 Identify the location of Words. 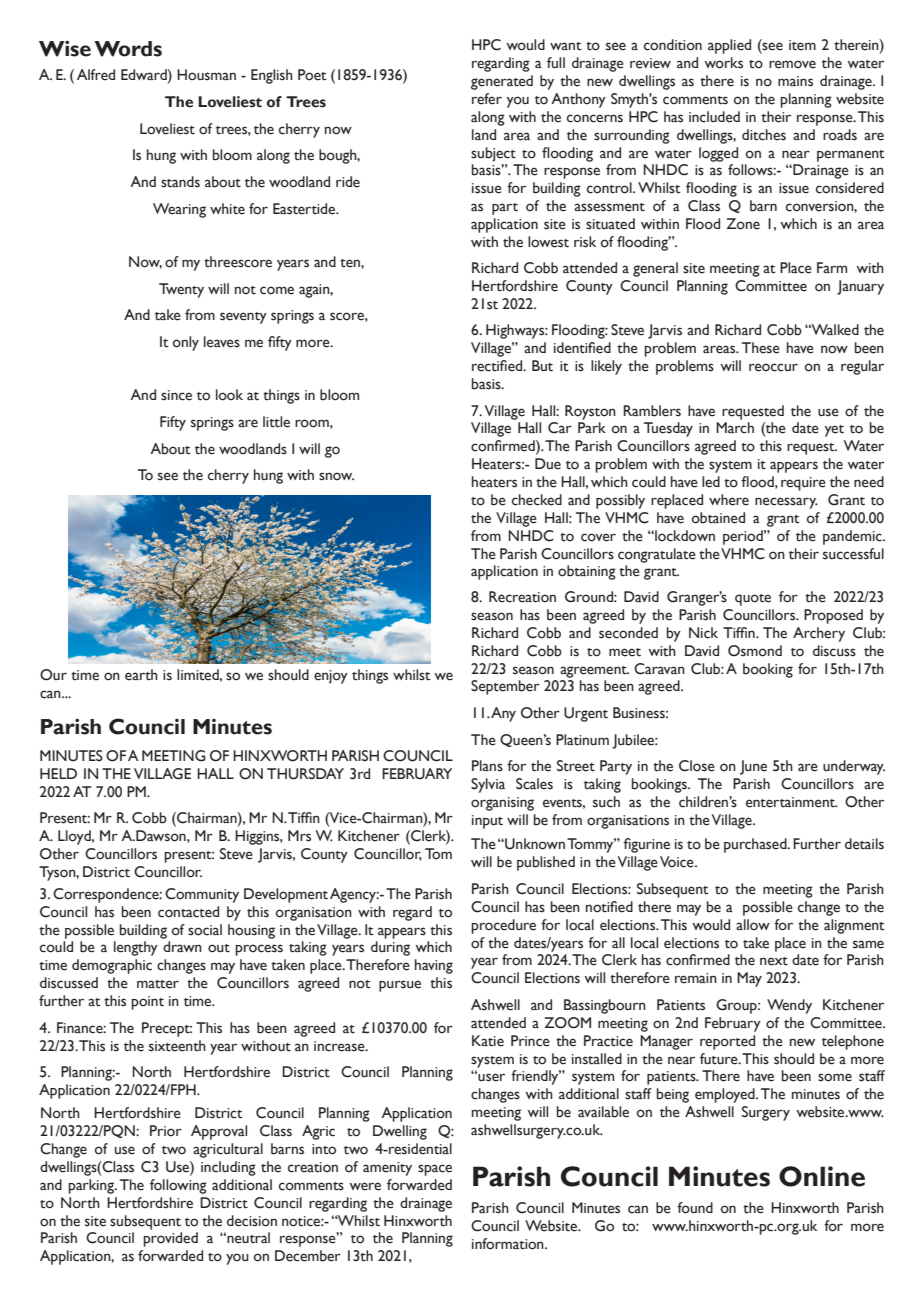
(128, 49).
